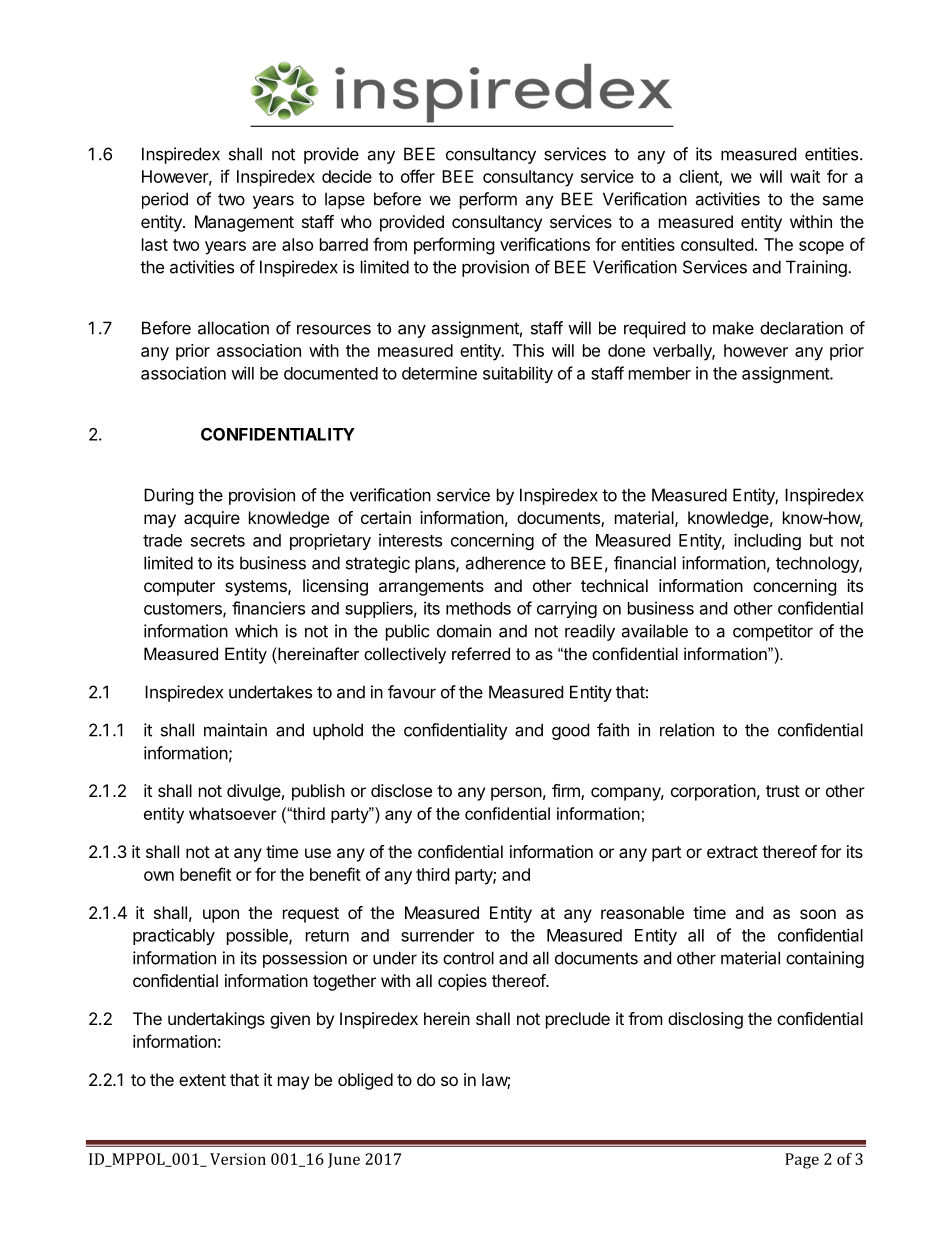 The width and height of the screenshot is (952, 1233). What do you see at coordinates (518, 374) in the screenshot?
I see `suitability` at bounding box center [518, 374].
